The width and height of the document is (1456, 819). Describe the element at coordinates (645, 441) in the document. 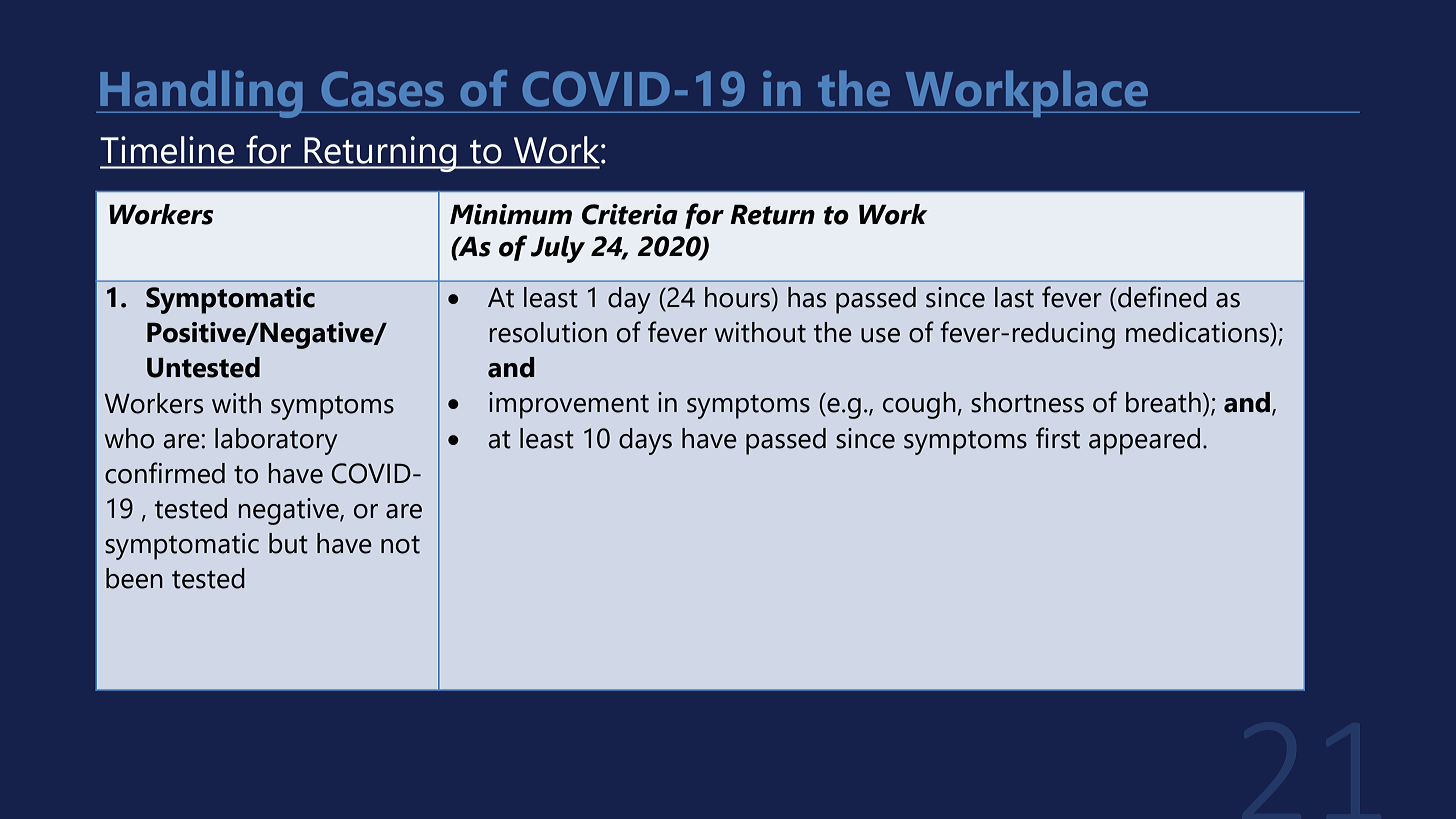

I see `days` at that location.
